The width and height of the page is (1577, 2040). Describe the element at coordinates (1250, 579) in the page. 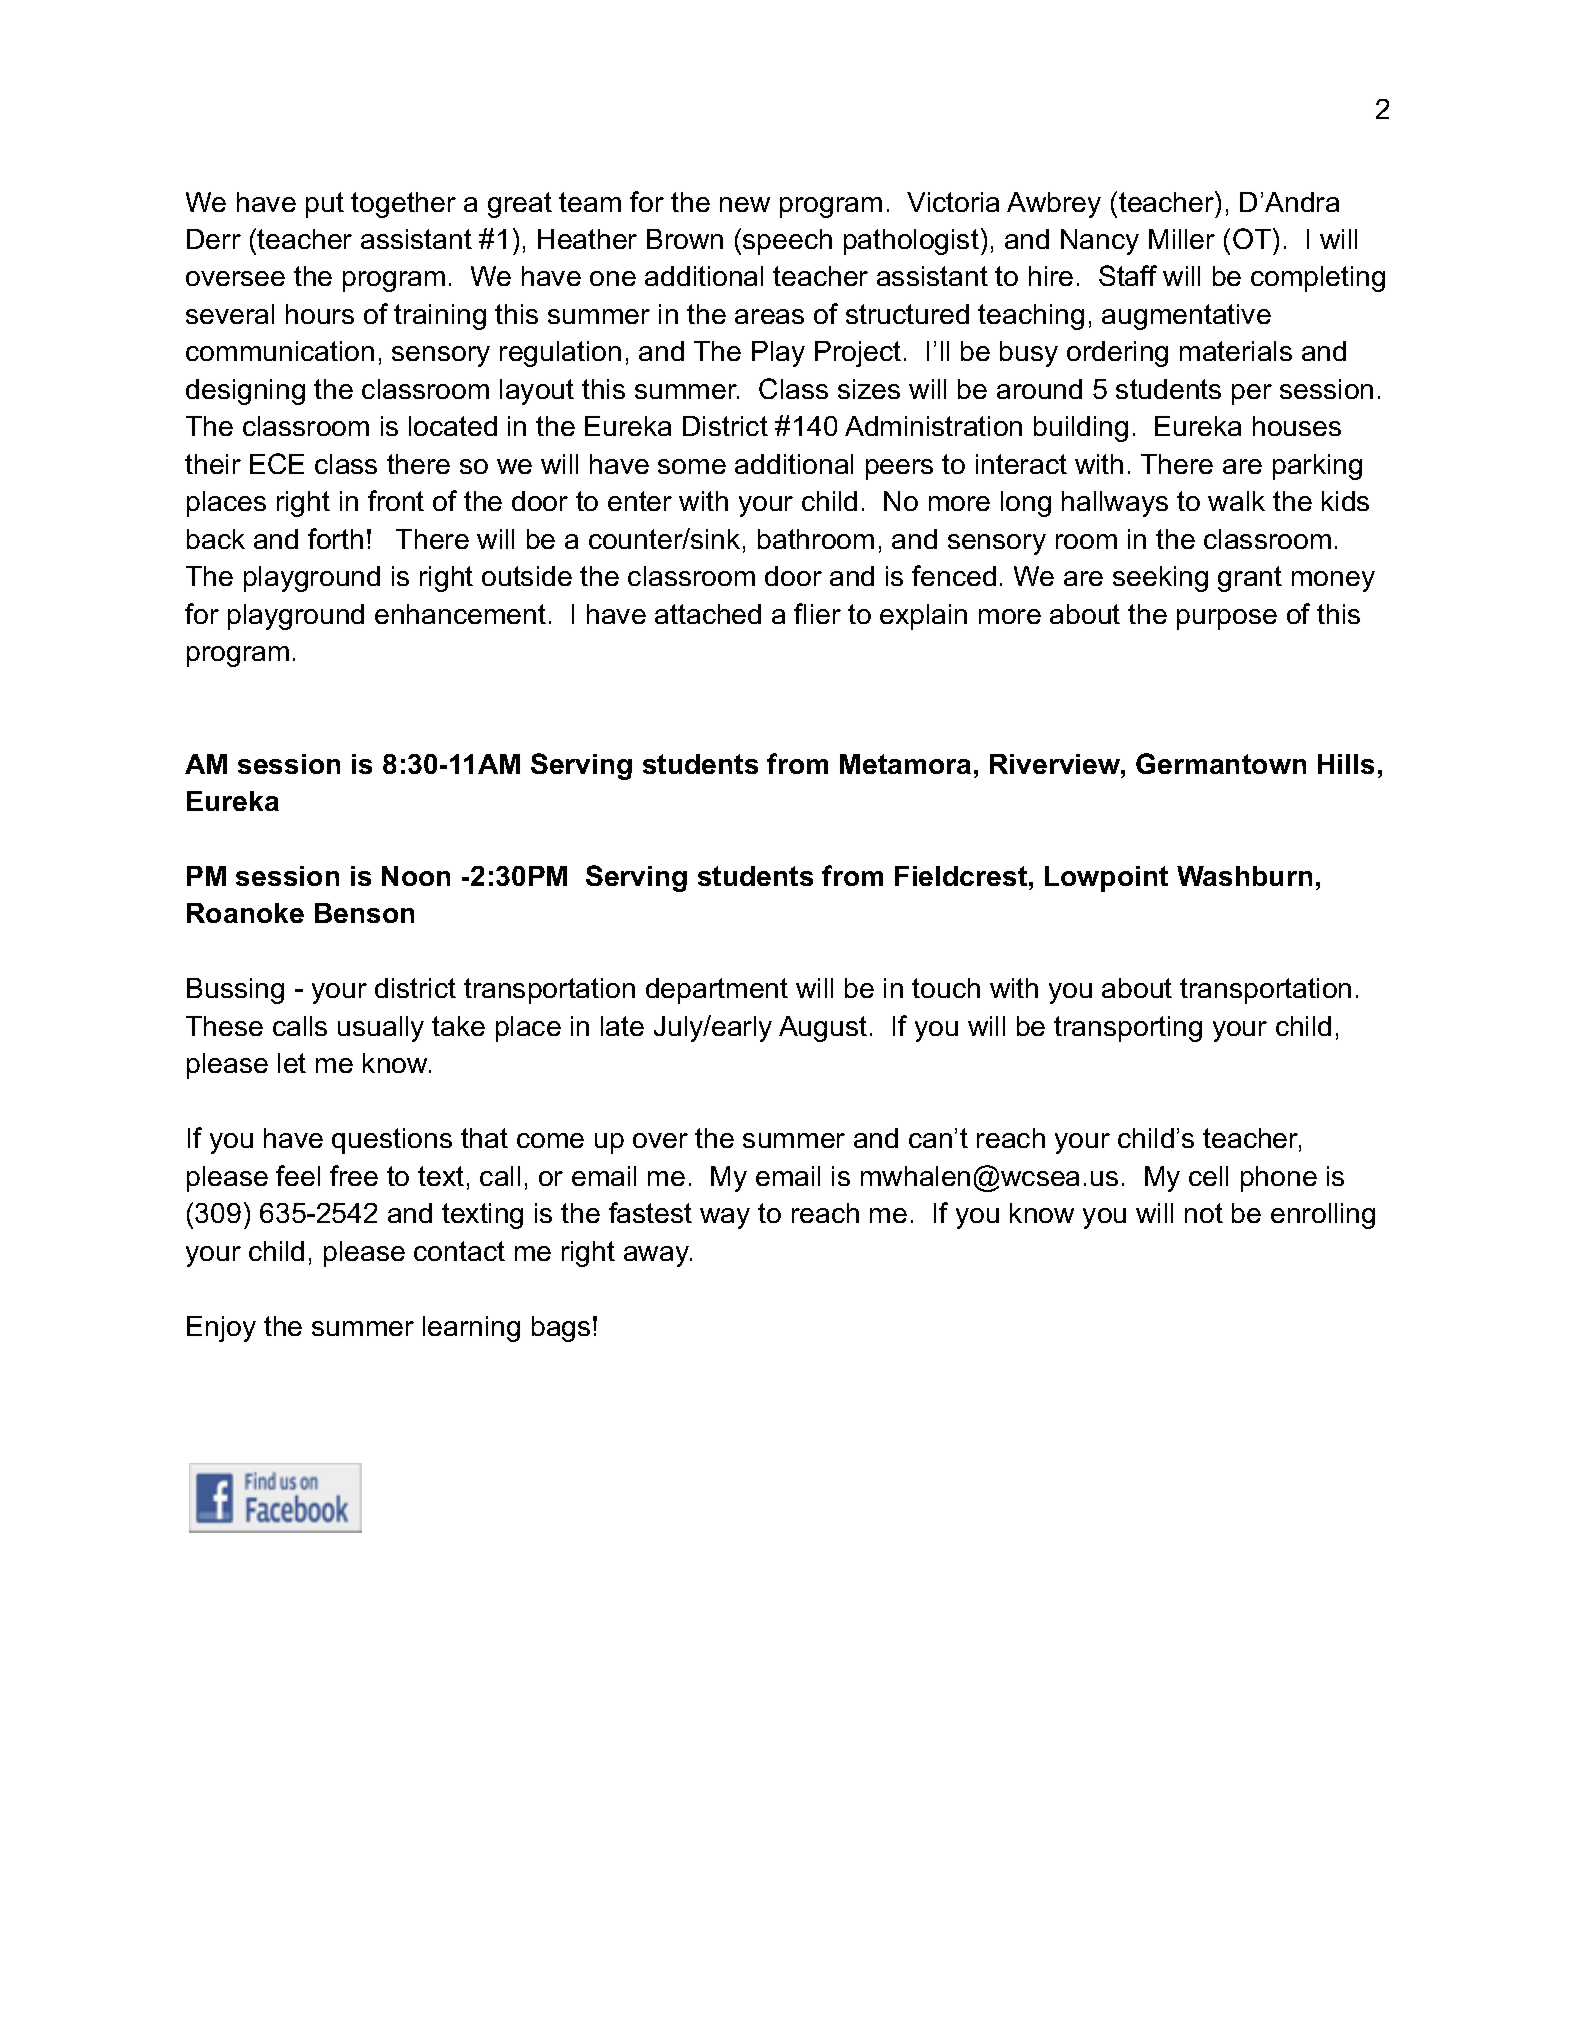

I see `grant` at that location.
